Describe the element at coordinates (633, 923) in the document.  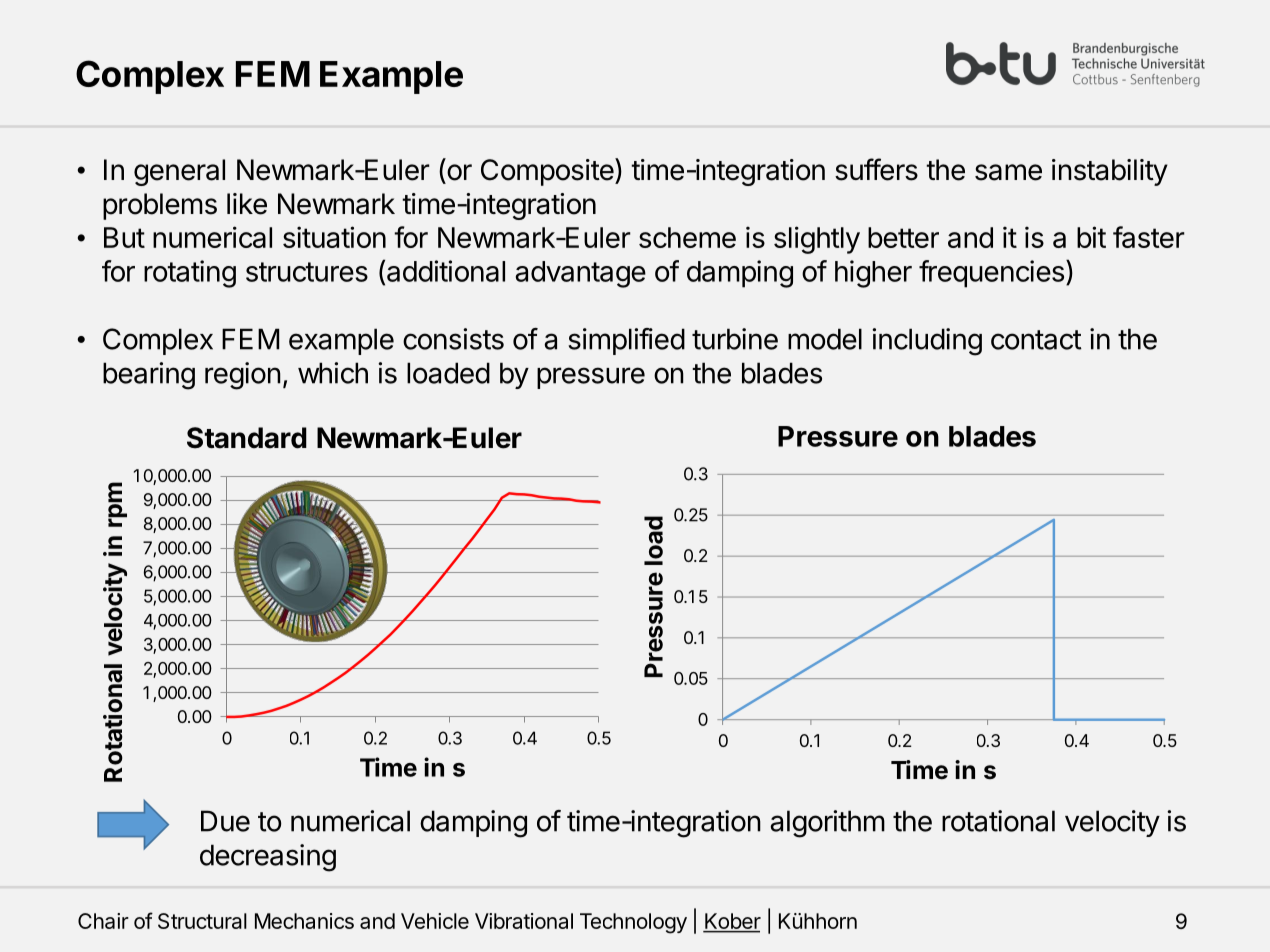
I see `Technology` at that location.
